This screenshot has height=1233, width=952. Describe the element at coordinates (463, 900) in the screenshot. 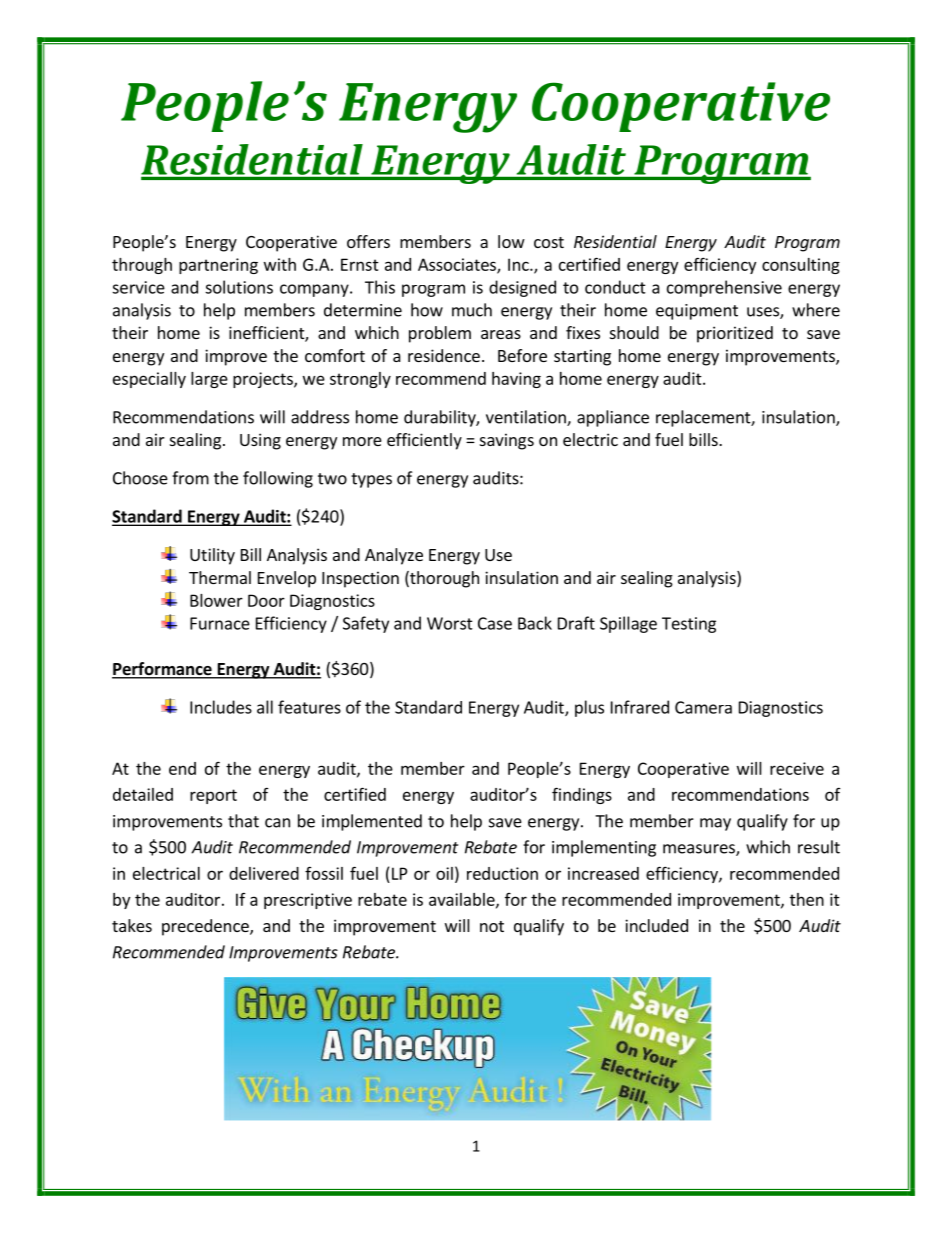

I see `available` at that location.
